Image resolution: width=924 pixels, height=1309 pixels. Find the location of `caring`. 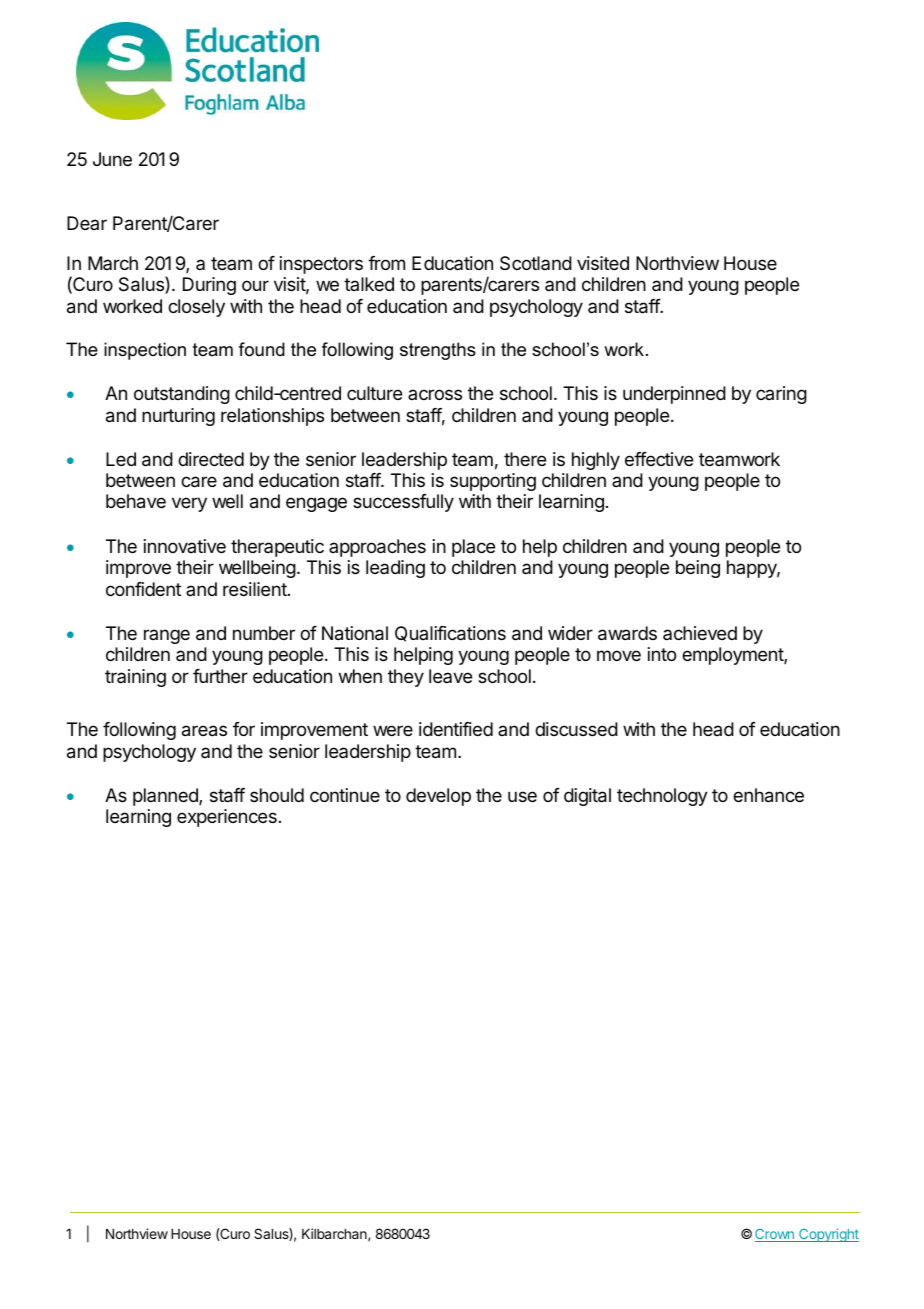

caring is located at coordinates (781, 395).
